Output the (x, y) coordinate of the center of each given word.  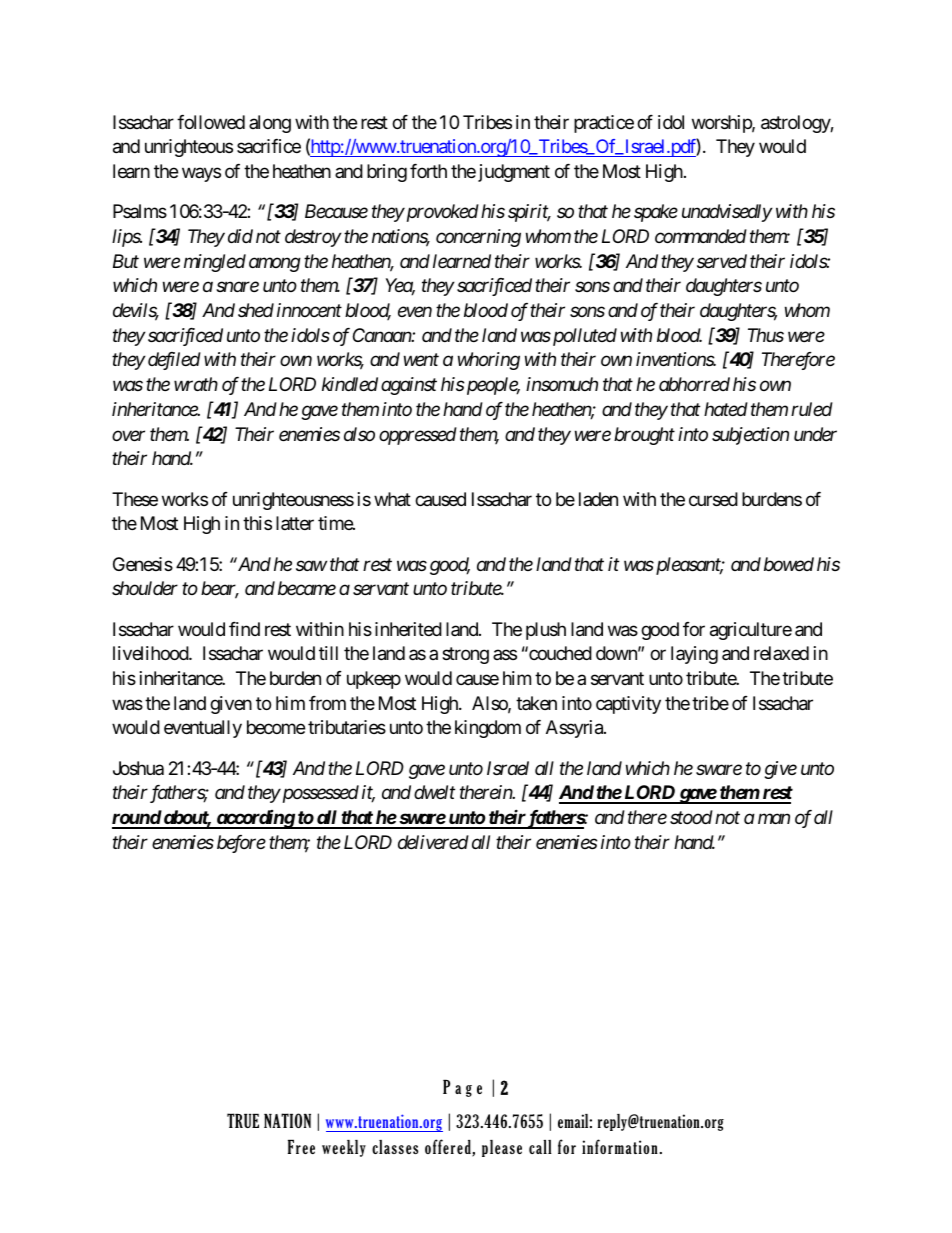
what (392, 499)
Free (301, 1146)
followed (211, 122)
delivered (433, 842)
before (241, 844)
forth (428, 171)
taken (536, 703)
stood (691, 817)
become (276, 727)
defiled (173, 361)
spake (656, 213)
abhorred (694, 384)
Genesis (143, 564)
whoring (489, 361)
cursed (713, 499)
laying (694, 655)
